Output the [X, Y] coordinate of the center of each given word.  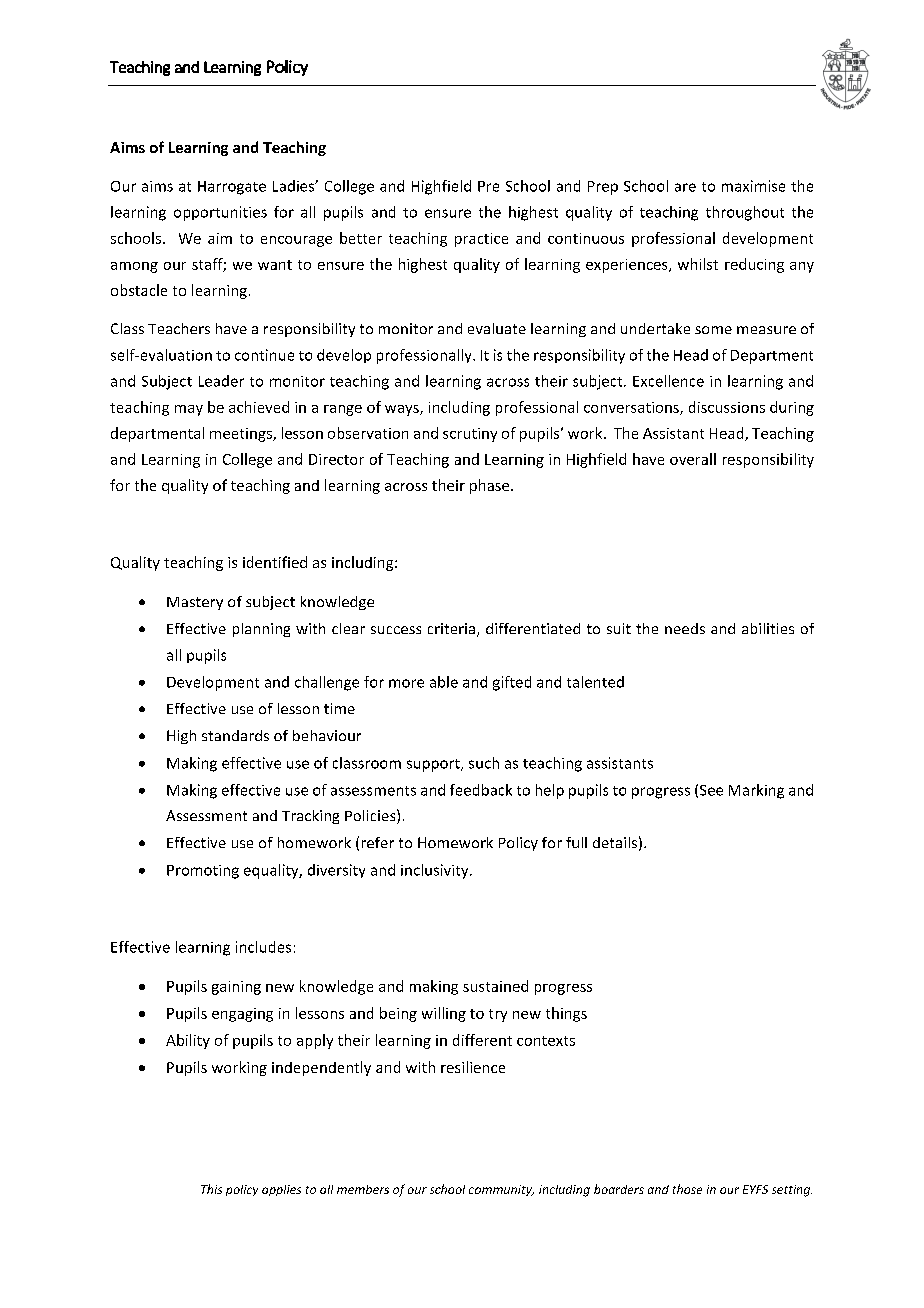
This [211, 1189]
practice [481, 240]
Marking [756, 791]
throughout [745, 213]
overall [693, 459]
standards [235, 735]
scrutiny [470, 435]
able [444, 682]
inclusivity [436, 871]
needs [685, 628]
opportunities [220, 213]
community [501, 1190]
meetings [242, 435]
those [687, 1189]
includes [263, 947]
